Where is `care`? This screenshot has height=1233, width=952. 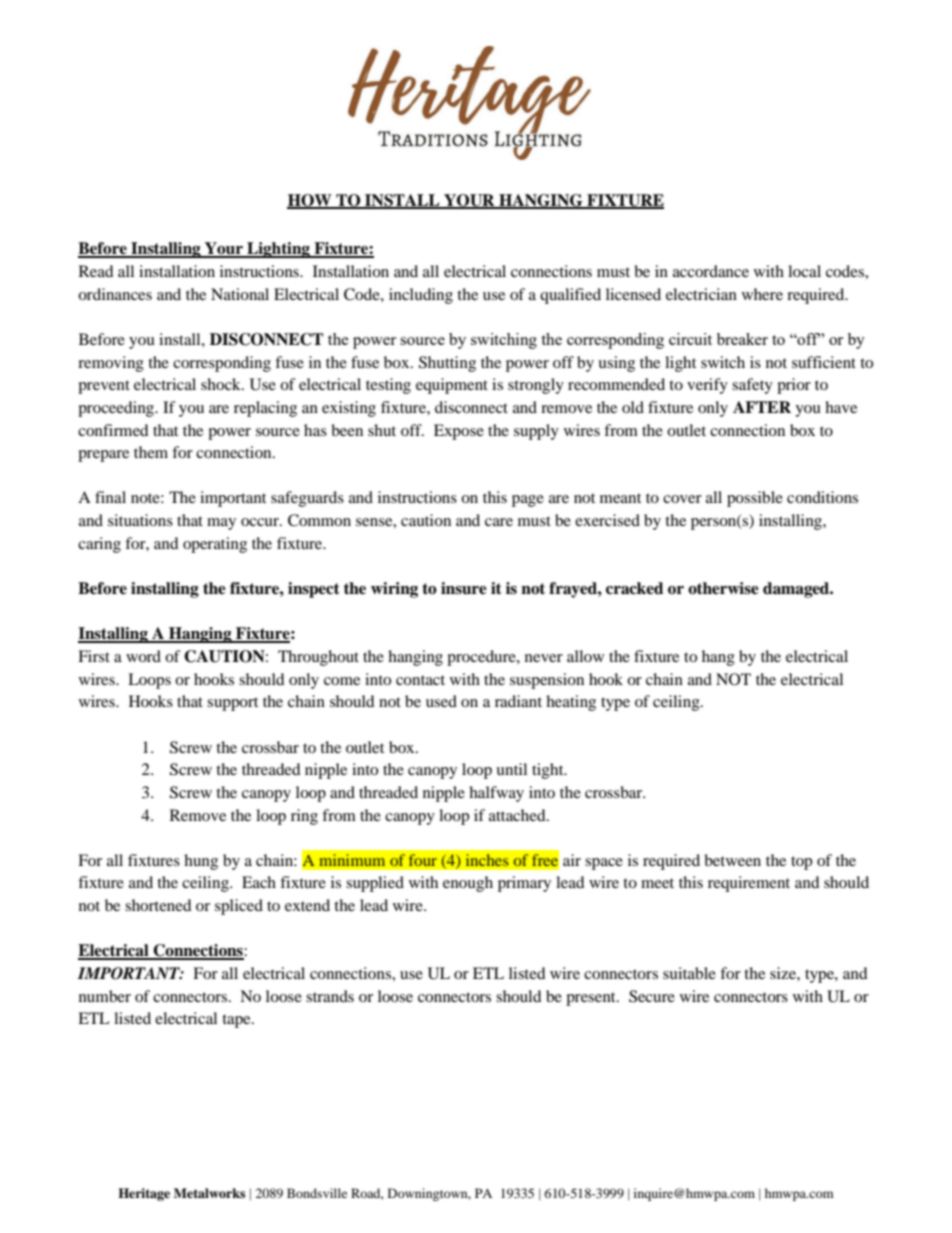
care is located at coordinates (499, 522).
